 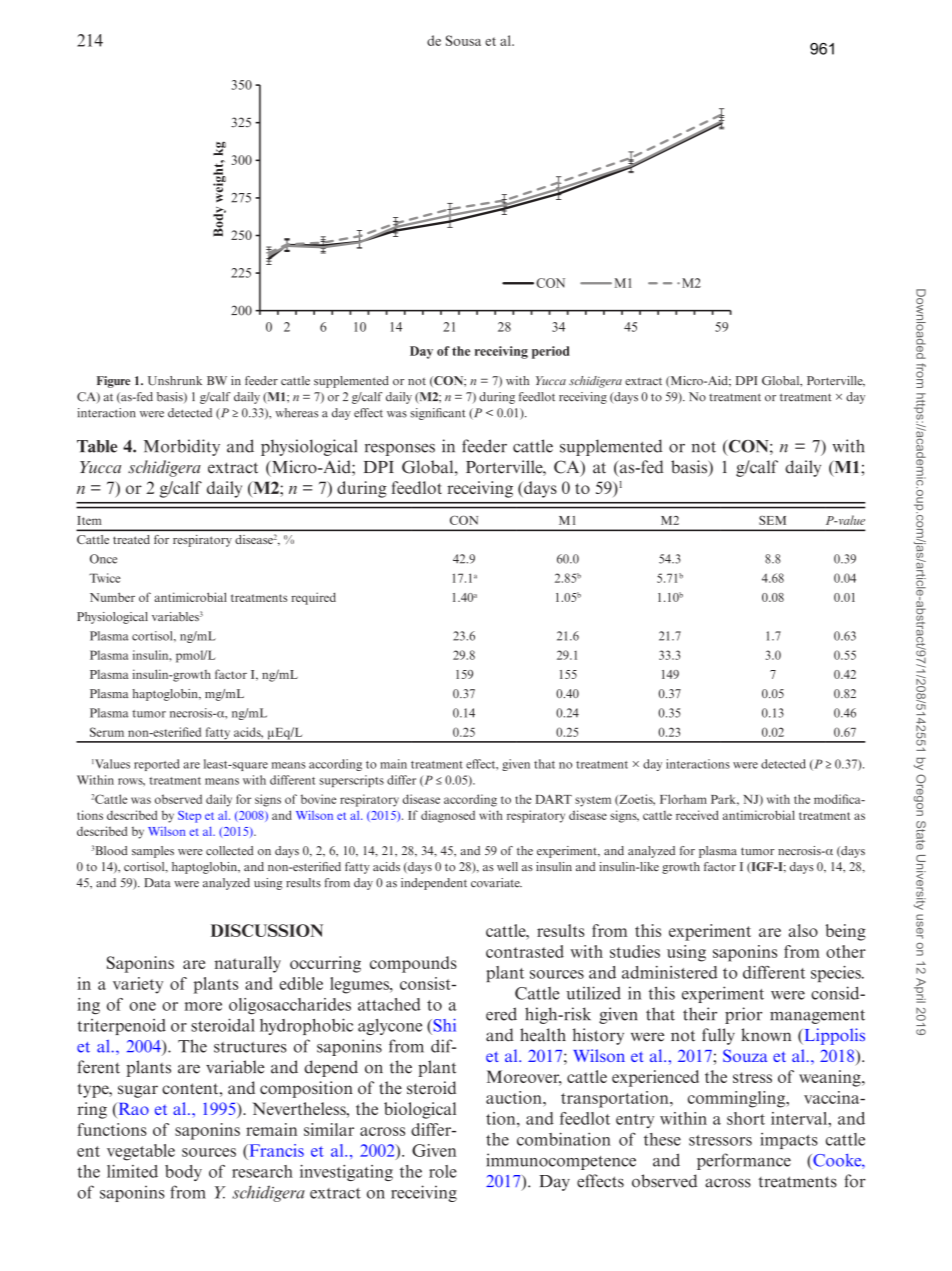 What do you see at coordinates (438, 414) in the screenshot?
I see `significant` at bounding box center [438, 414].
